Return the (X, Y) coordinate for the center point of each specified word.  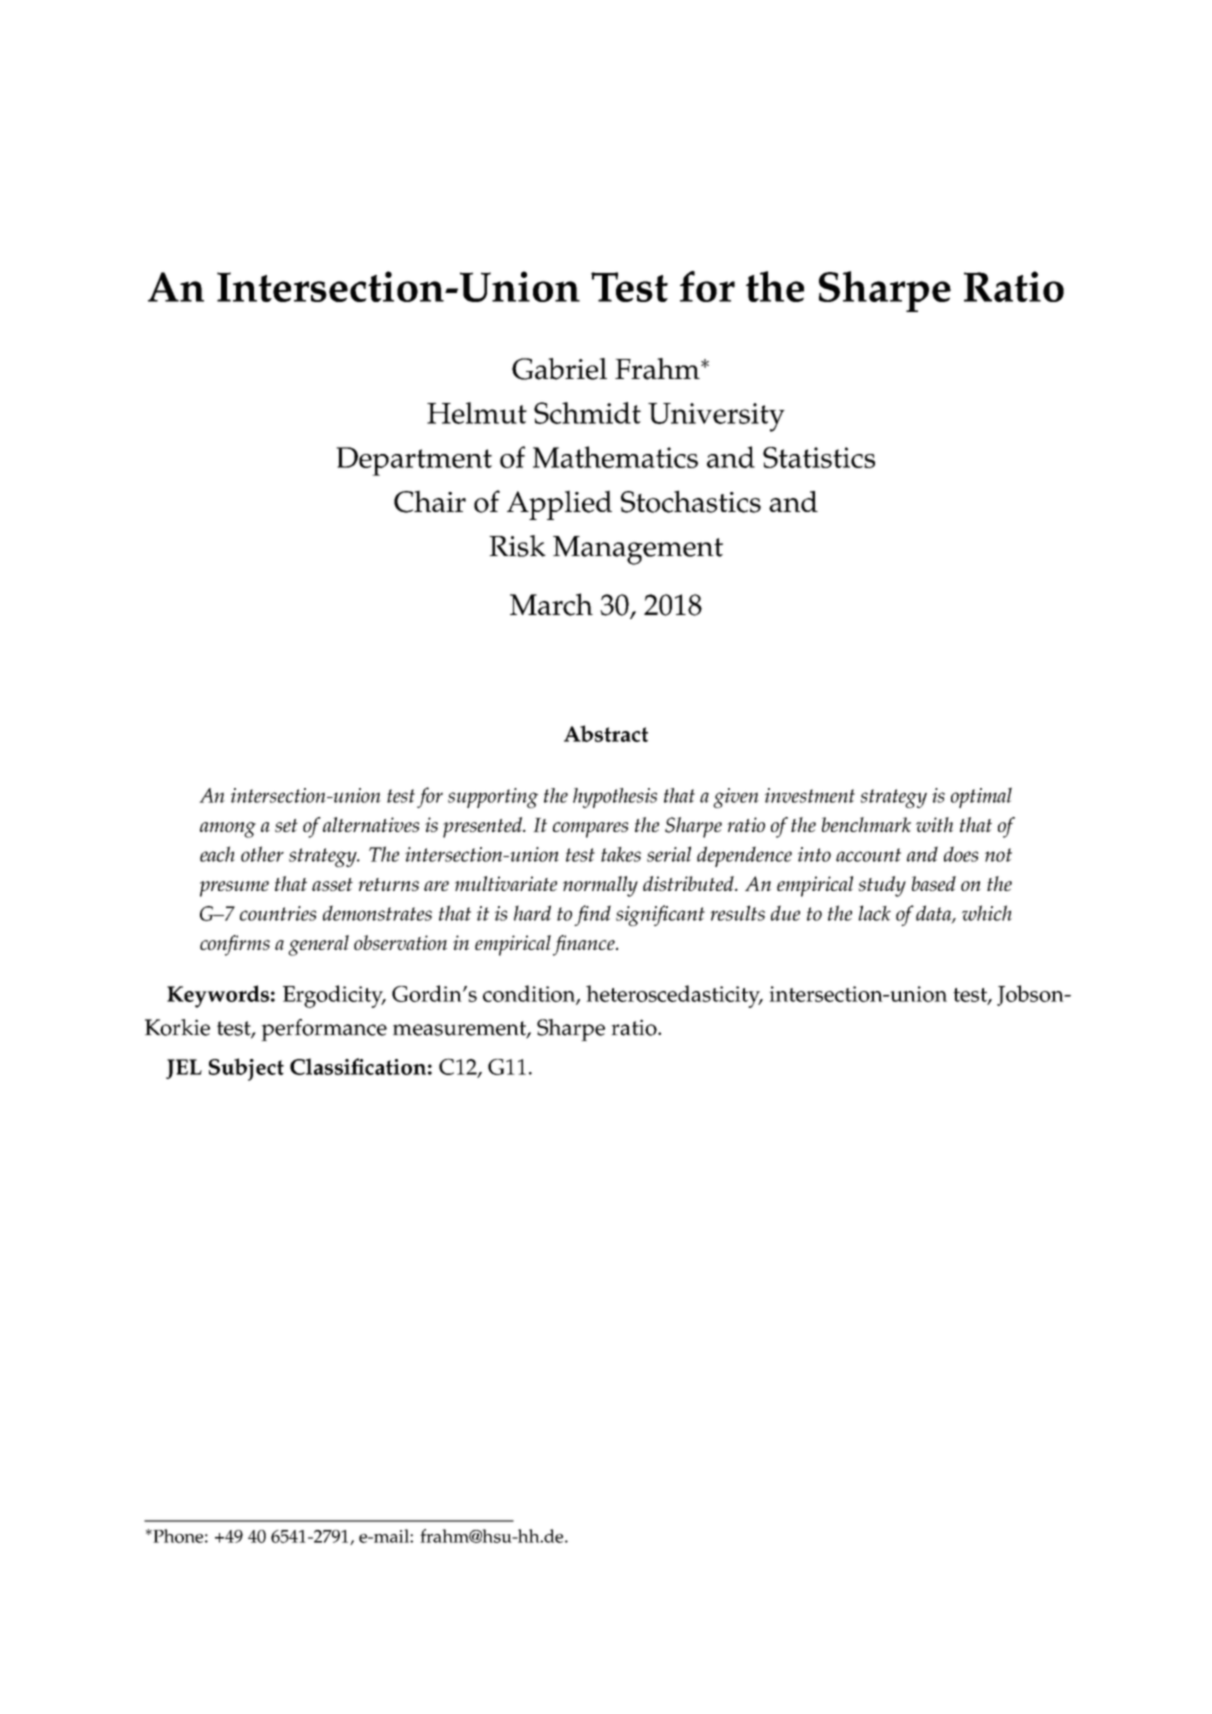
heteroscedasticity (674, 996)
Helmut (477, 413)
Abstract (606, 733)
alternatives (371, 824)
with (934, 824)
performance (324, 1030)
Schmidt (587, 413)
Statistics (819, 457)
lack (874, 913)
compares (590, 830)
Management (638, 550)
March (551, 604)
